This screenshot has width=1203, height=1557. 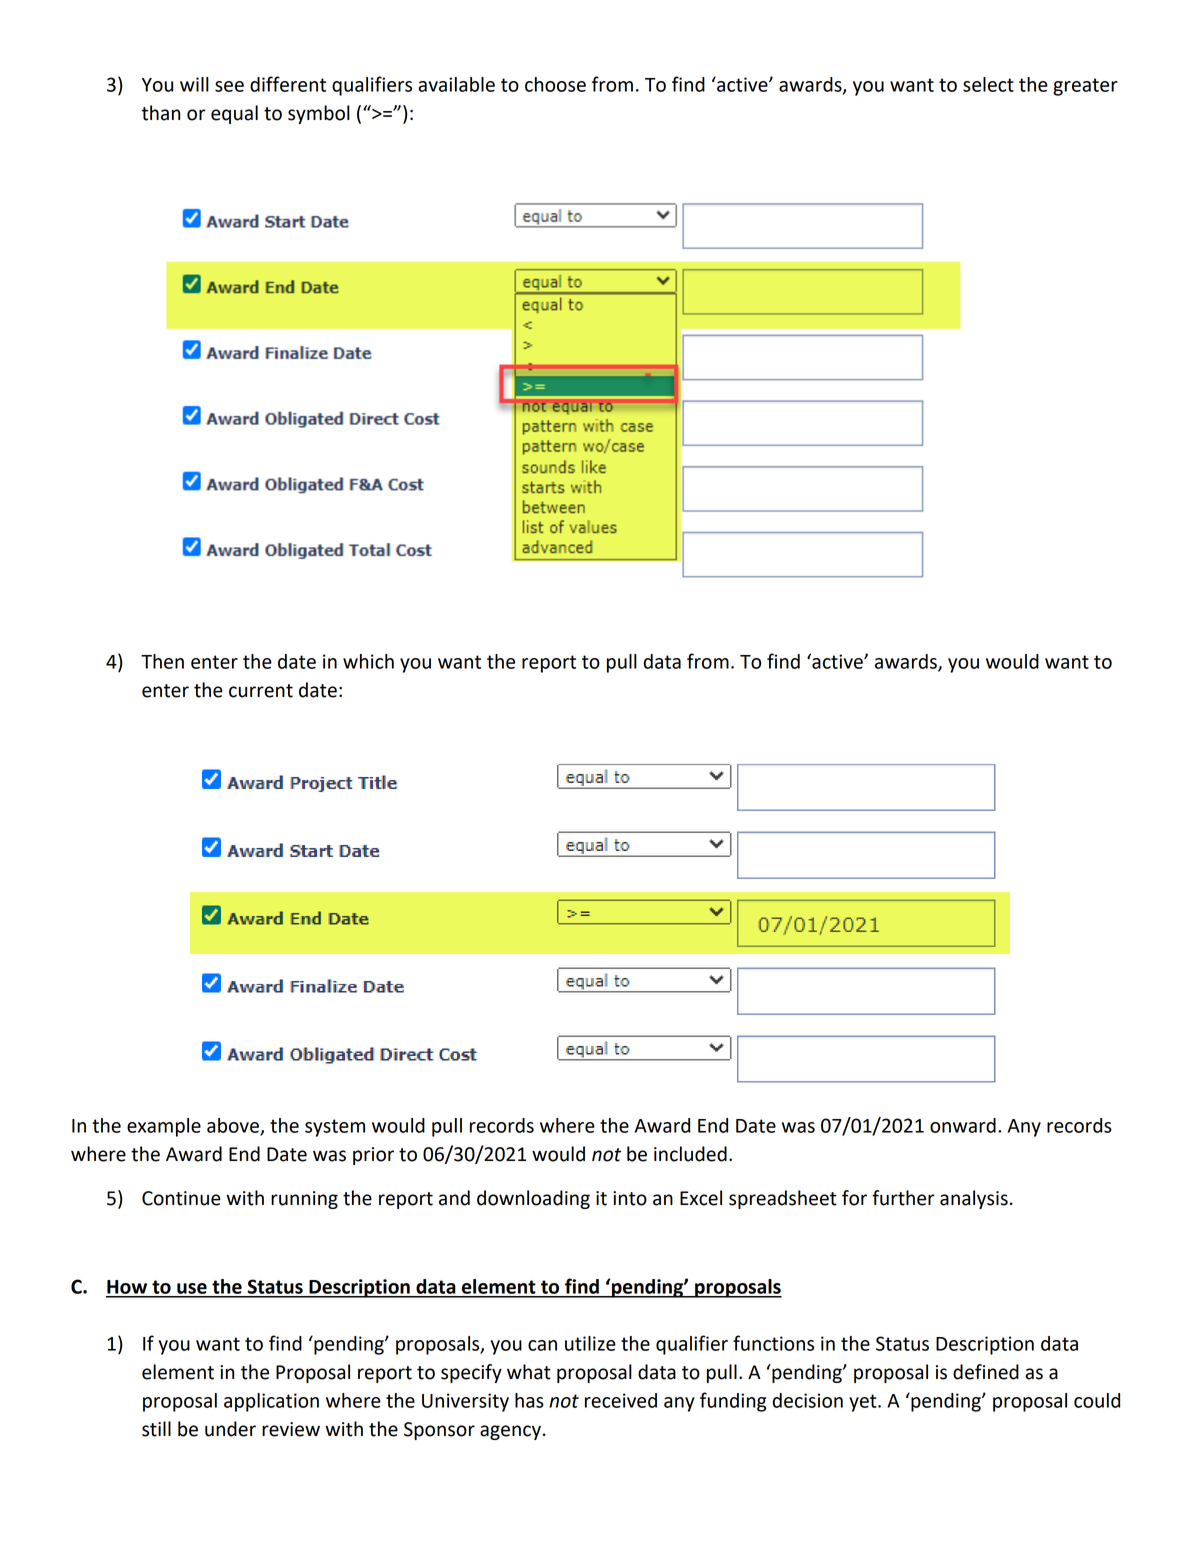 I want to click on onward, so click(x=963, y=1125).
